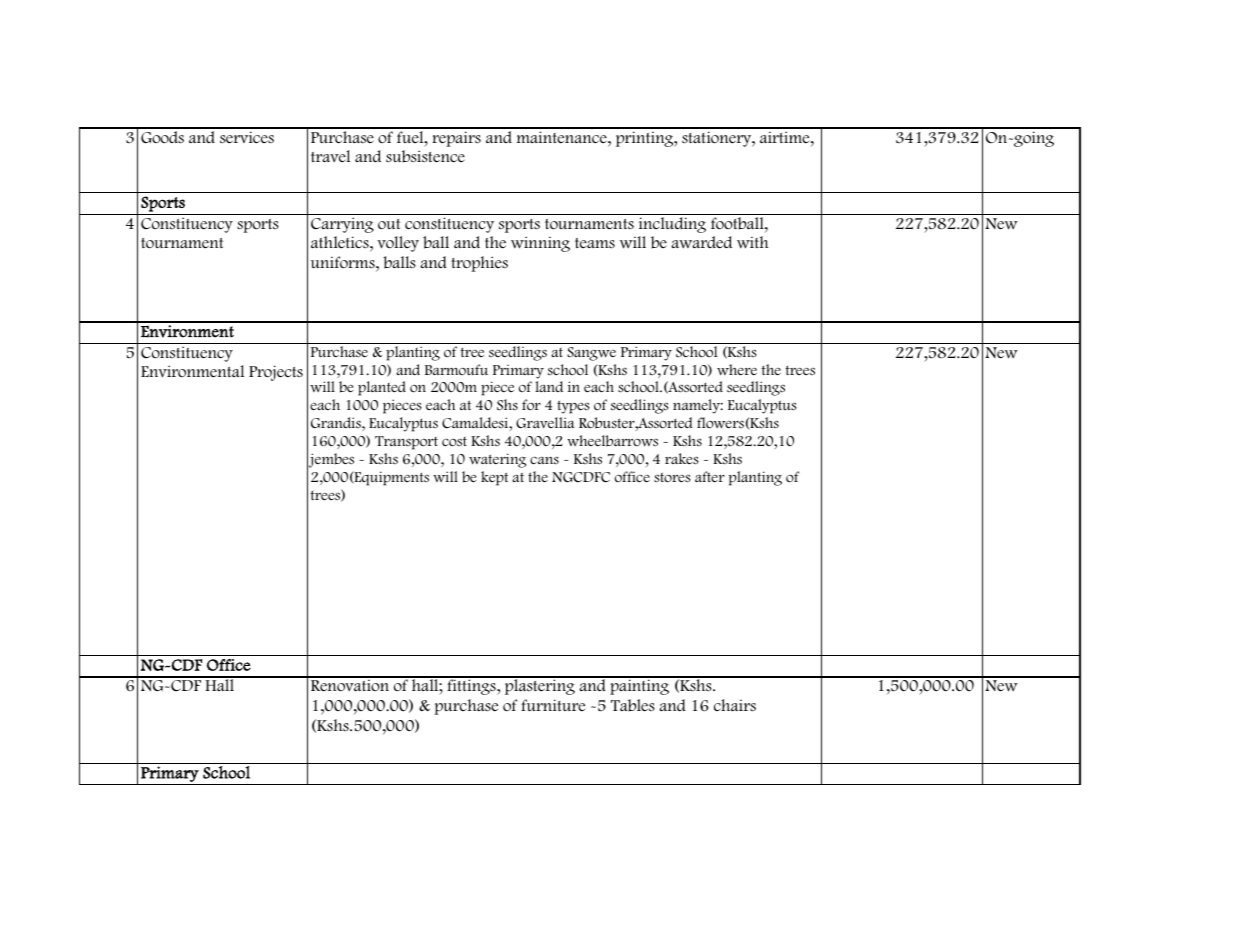 This page has height=952, width=1233. Describe the element at coordinates (344, 262) in the page. I see `uniforms` at that location.
